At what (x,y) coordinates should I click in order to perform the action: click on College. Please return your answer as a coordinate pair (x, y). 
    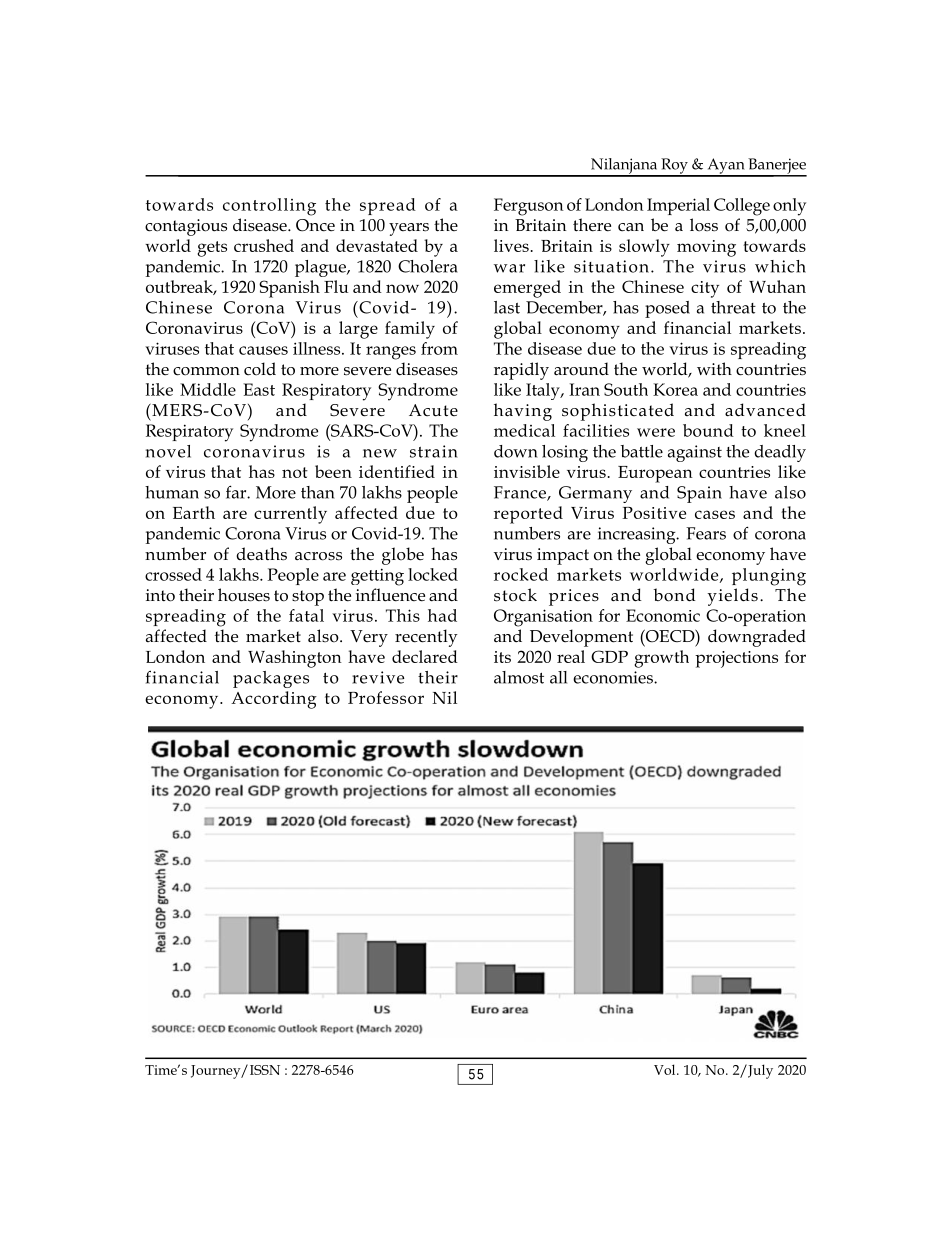
    Looking at the image, I should click on (742, 207).
